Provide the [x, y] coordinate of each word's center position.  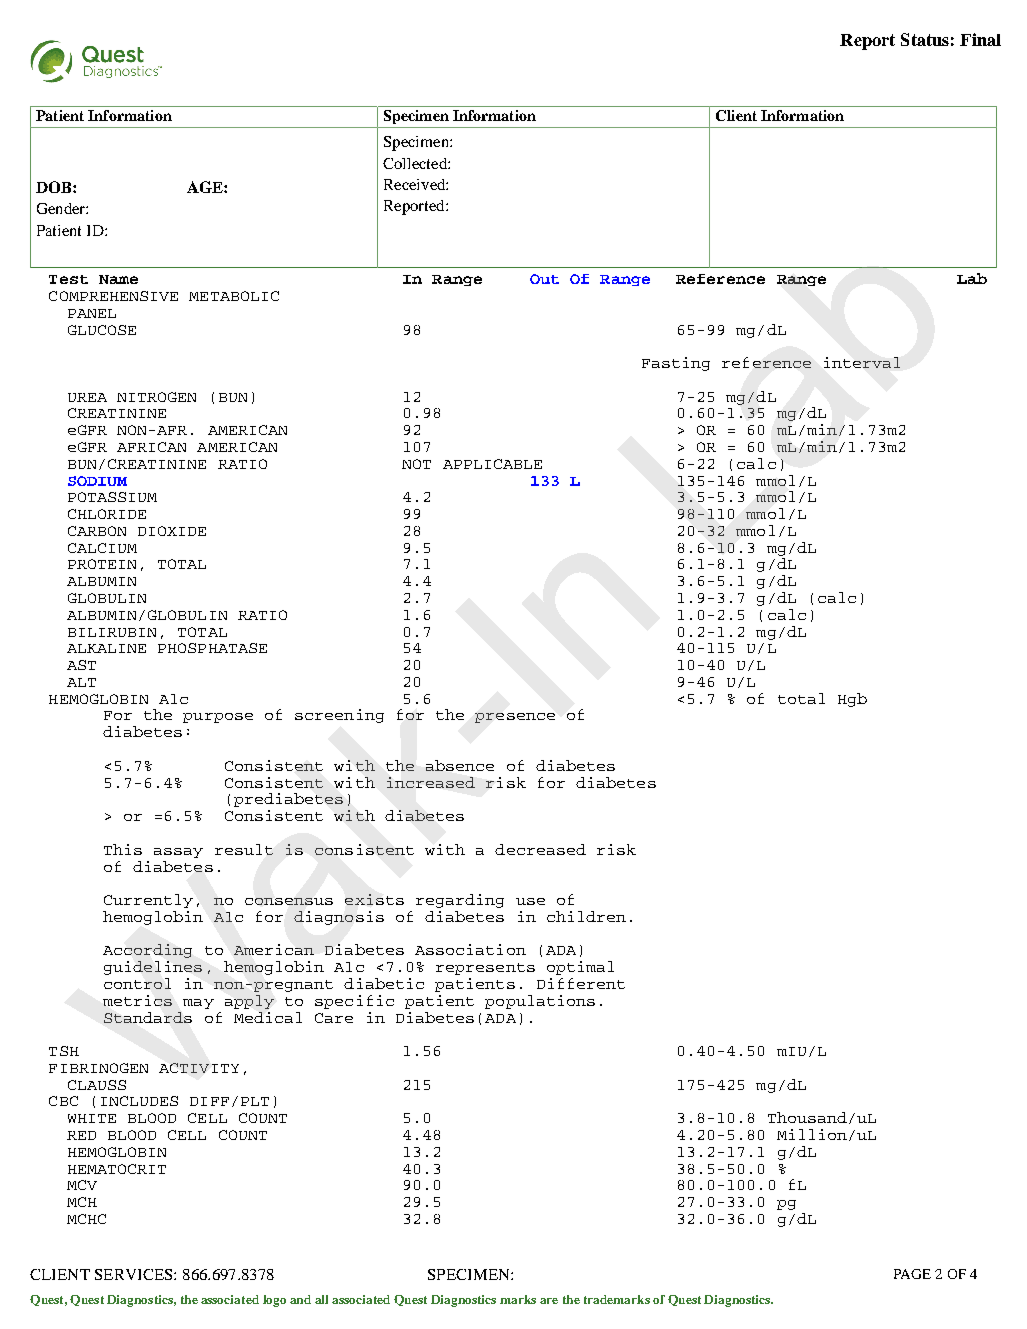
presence [515, 718]
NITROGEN [156, 397]
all [321, 1299]
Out [544, 279]
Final [980, 39]
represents [485, 969]
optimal [580, 968]
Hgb [852, 700]
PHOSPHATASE [212, 648]
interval [862, 362]
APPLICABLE [492, 464]
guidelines [153, 968]
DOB [55, 187]
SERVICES [135, 1274]
